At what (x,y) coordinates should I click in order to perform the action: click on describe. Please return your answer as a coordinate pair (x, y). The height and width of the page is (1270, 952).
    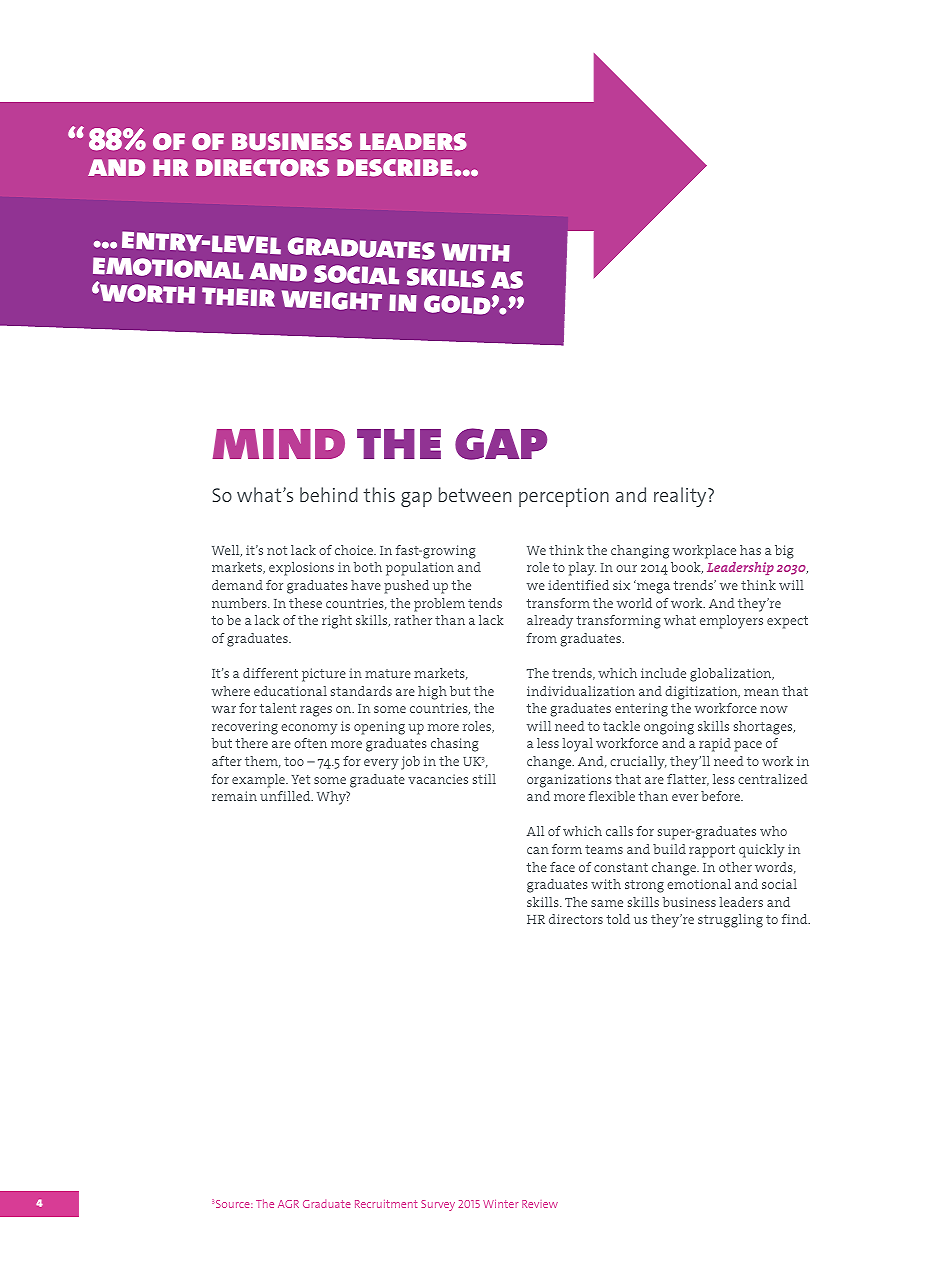
    Looking at the image, I should click on (396, 168).
